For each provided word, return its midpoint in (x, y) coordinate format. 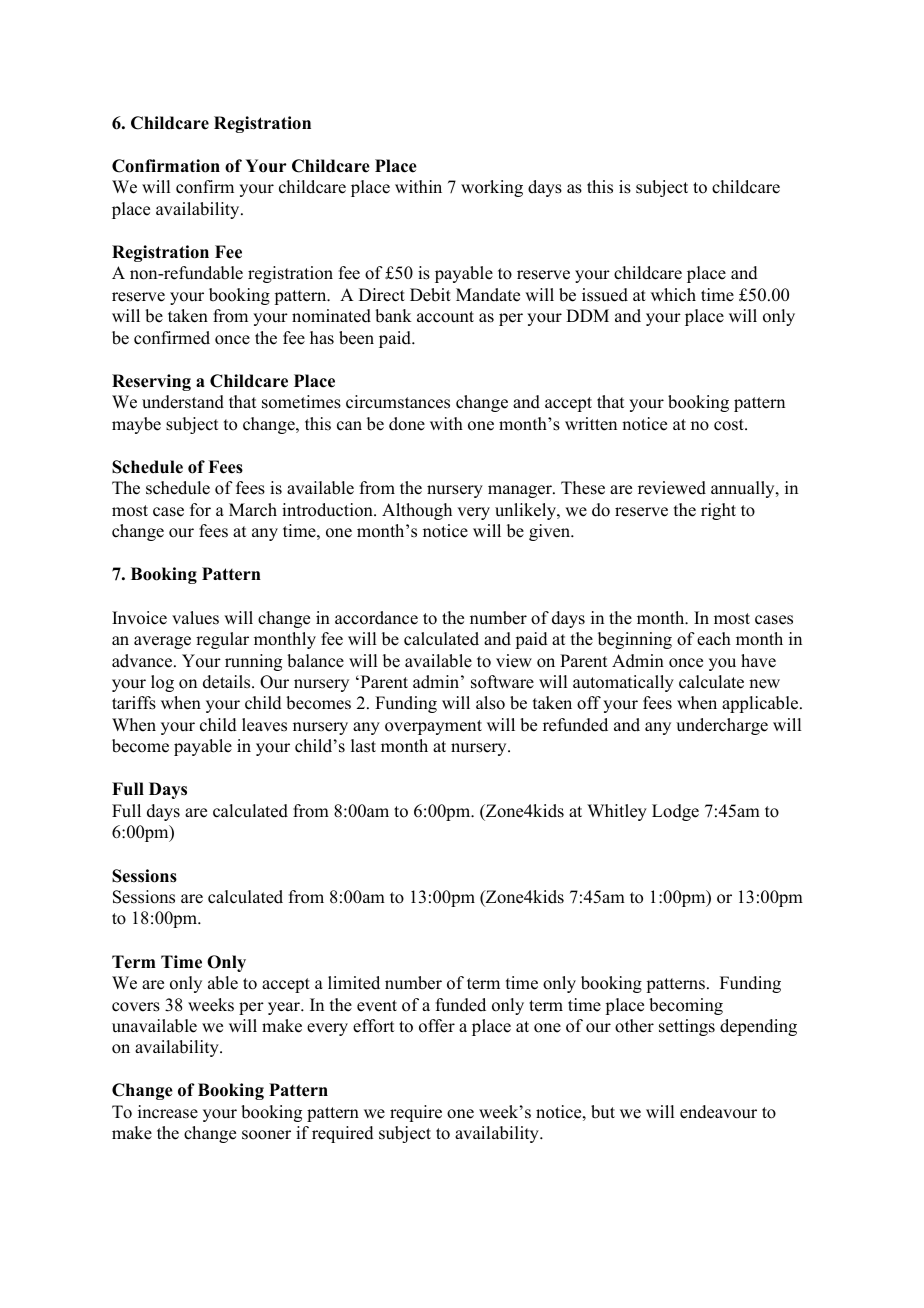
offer (437, 1026)
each (714, 639)
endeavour (718, 1112)
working (492, 188)
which (673, 295)
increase (168, 1112)
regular (222, 640)
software (502, 682)
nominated (331, 316)
